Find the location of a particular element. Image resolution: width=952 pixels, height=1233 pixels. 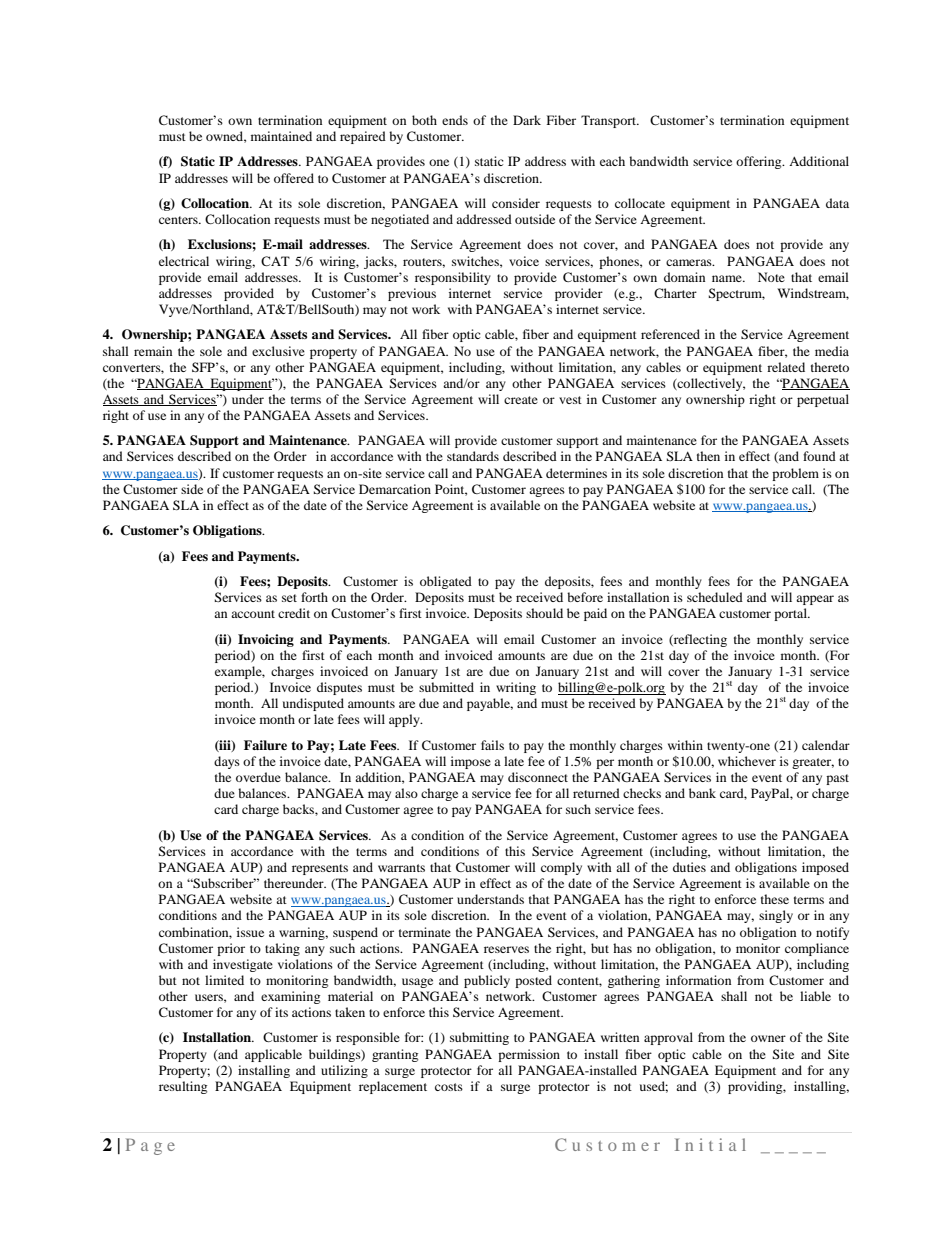

problem is located at coordinates (795, 474).
